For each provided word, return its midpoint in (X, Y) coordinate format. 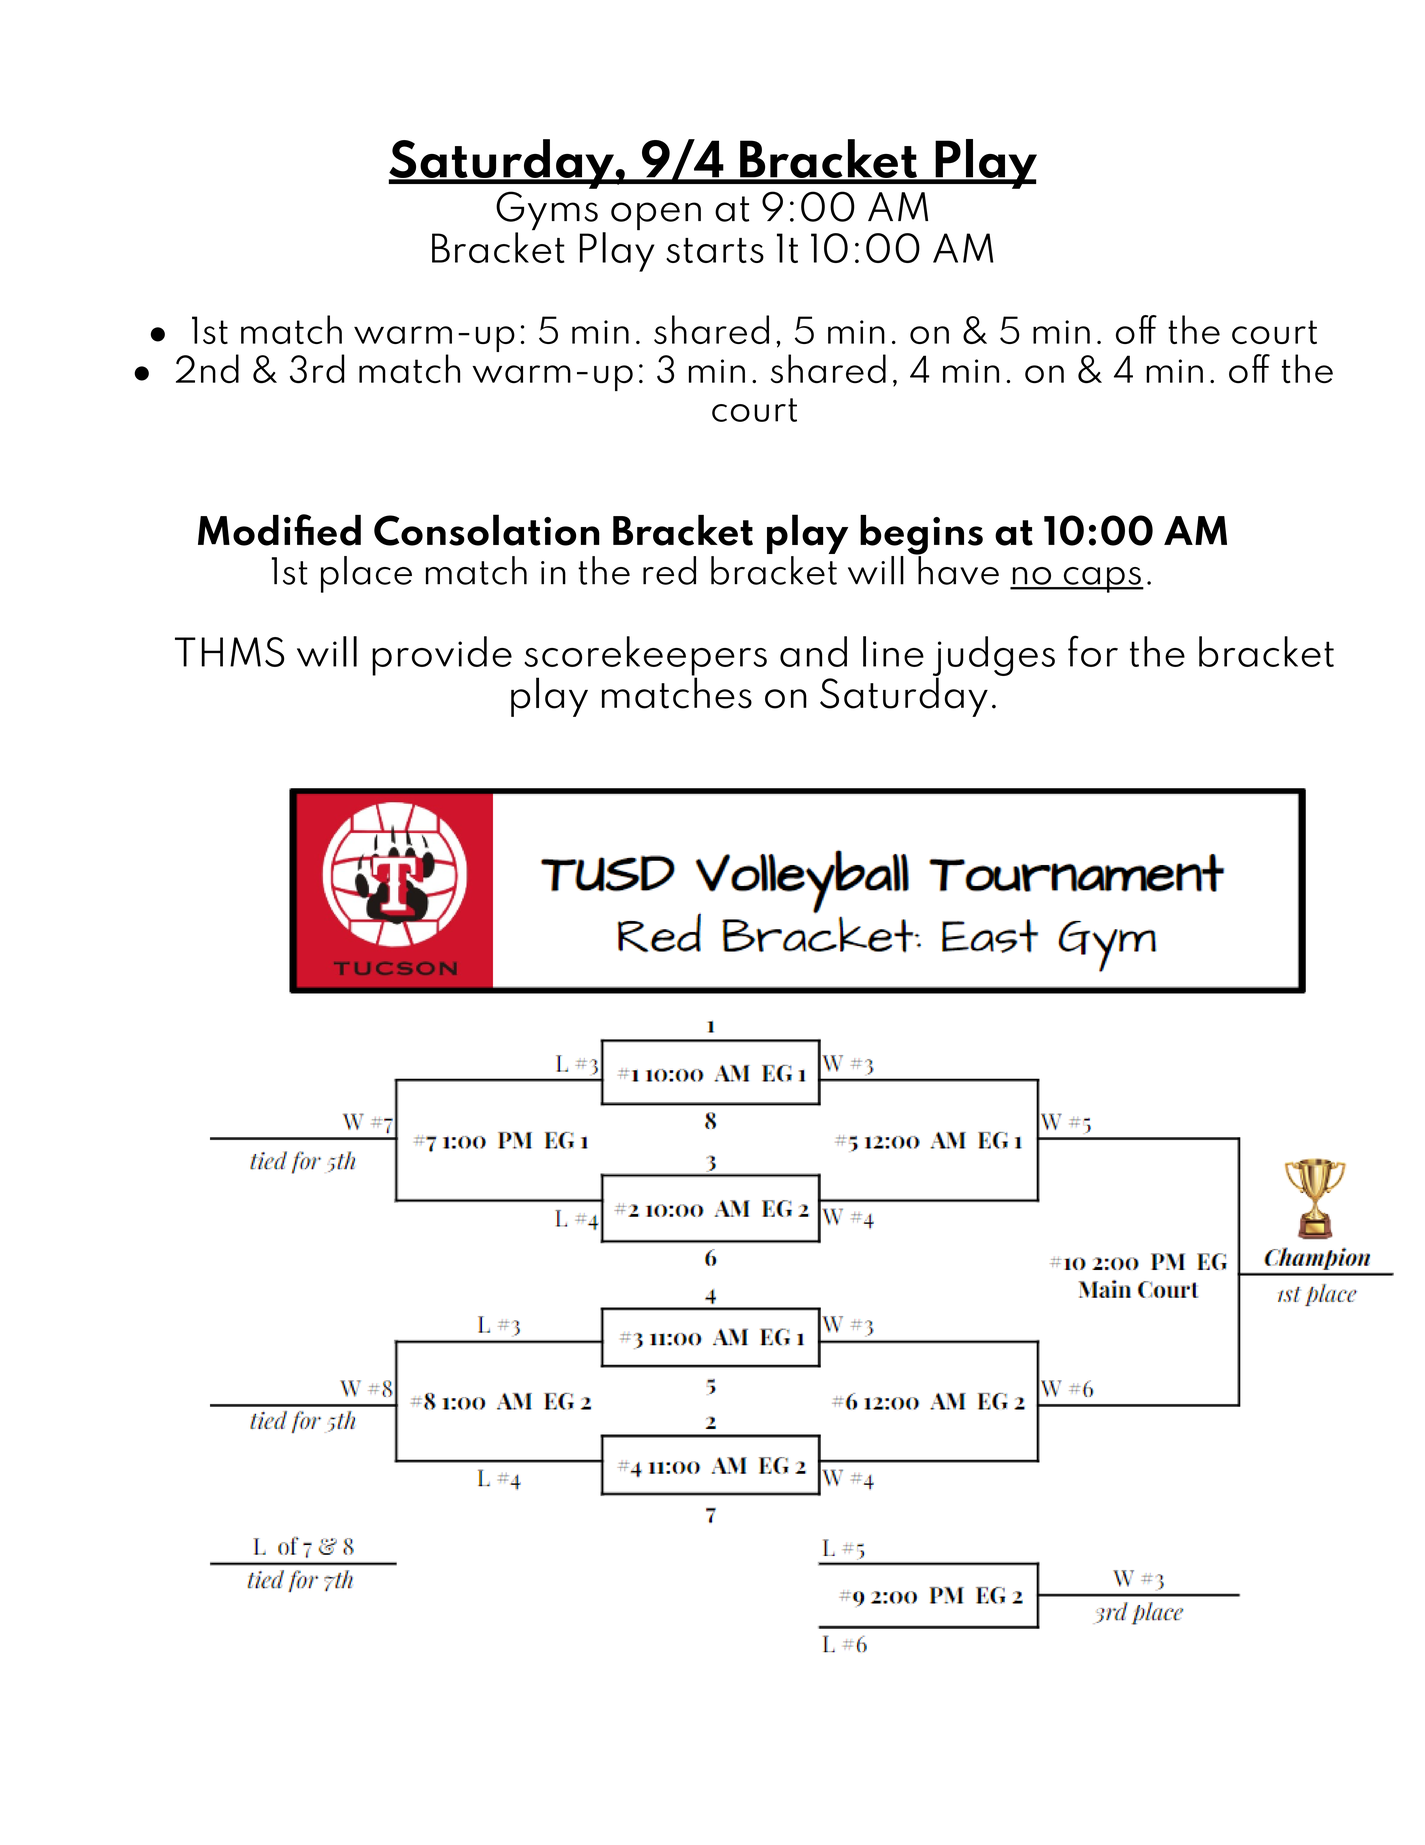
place (366, 574)
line (893, 651)
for (1093, 651)
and (813, 651)
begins (921, 536)
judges (994, 657)
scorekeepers (645, 657)
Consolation (487, 530)
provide (442, 656)
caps (1102, 580)
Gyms (547, 212)
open (656, 216)
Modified (279, 530)
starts (715, 250)
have (957, 569)
